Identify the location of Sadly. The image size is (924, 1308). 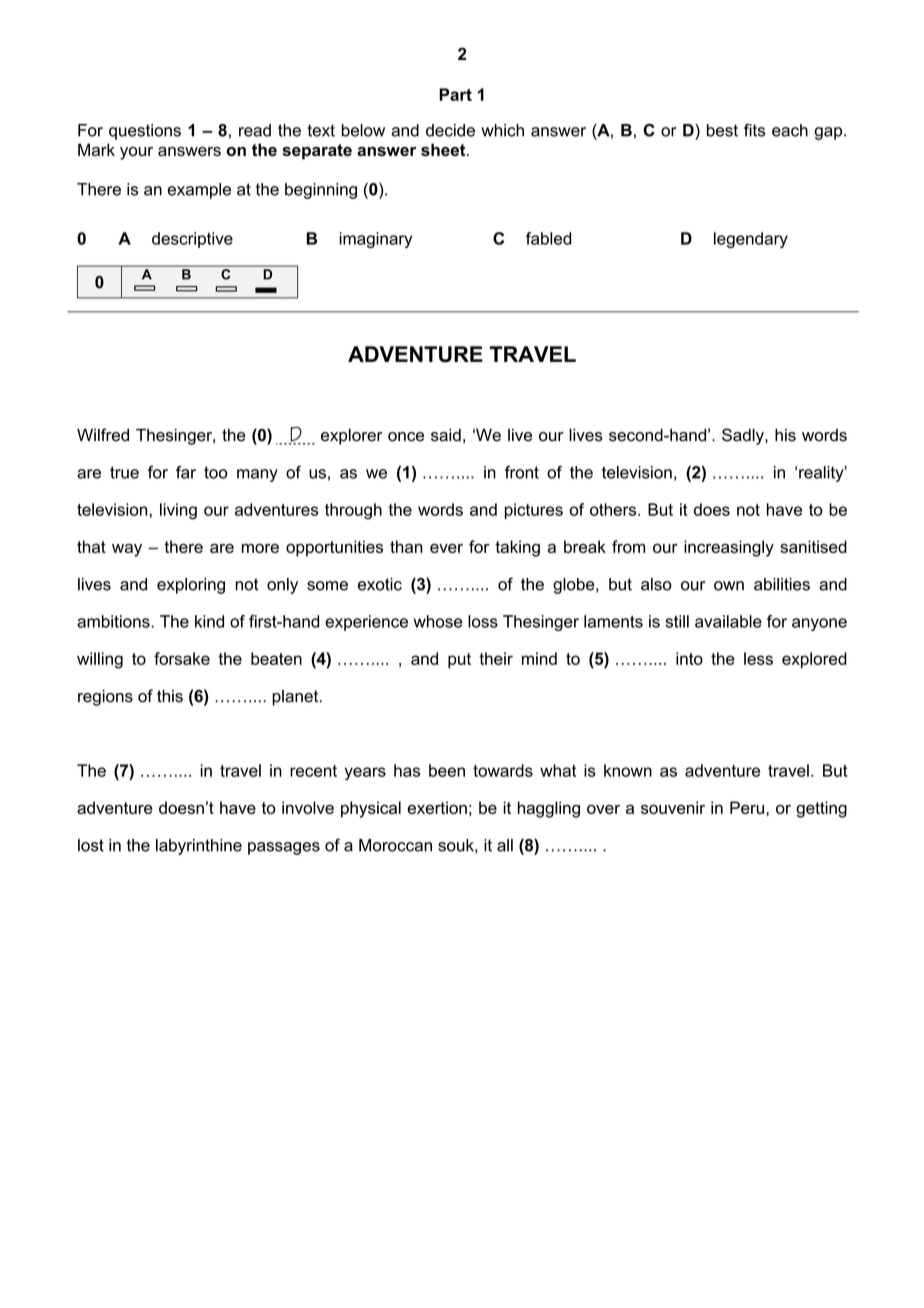
(744, 436).
